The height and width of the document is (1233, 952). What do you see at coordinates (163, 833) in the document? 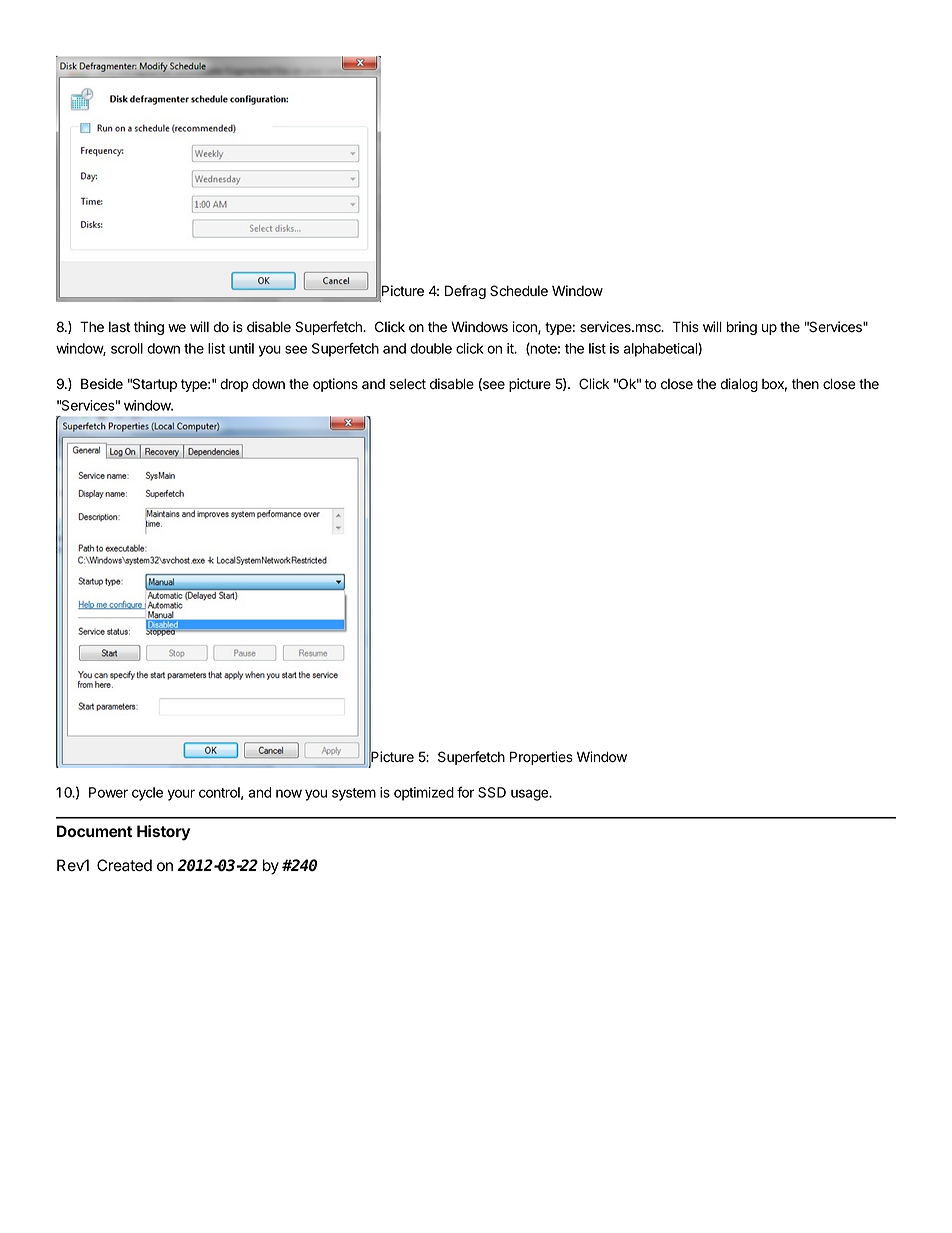
I see `History` at bounding box center [163, 833].
